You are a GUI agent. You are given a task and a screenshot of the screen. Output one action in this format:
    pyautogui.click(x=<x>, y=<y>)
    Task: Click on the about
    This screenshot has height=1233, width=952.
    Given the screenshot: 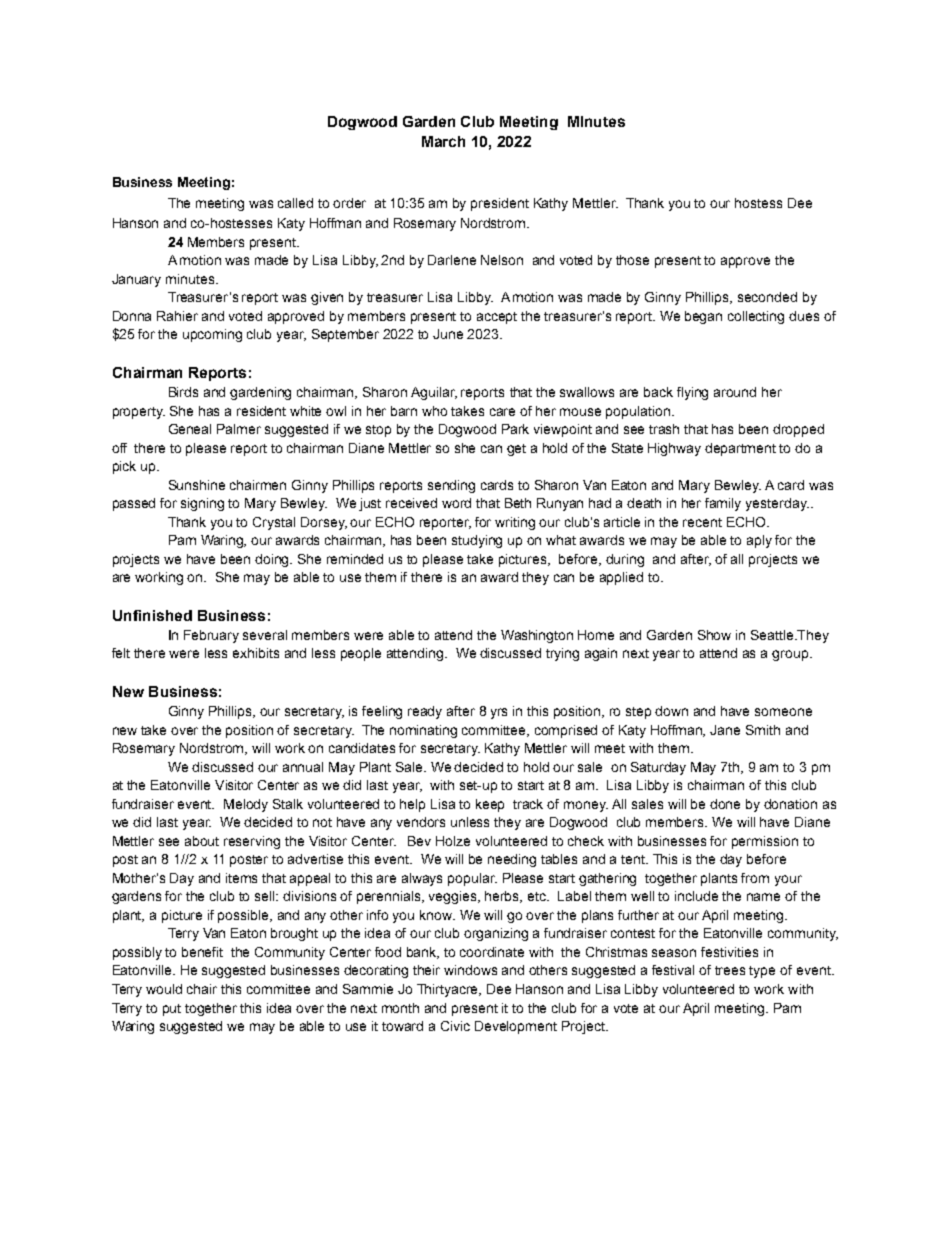 What is the action you would take?
    pyautogui.click(x=202, y=841)
